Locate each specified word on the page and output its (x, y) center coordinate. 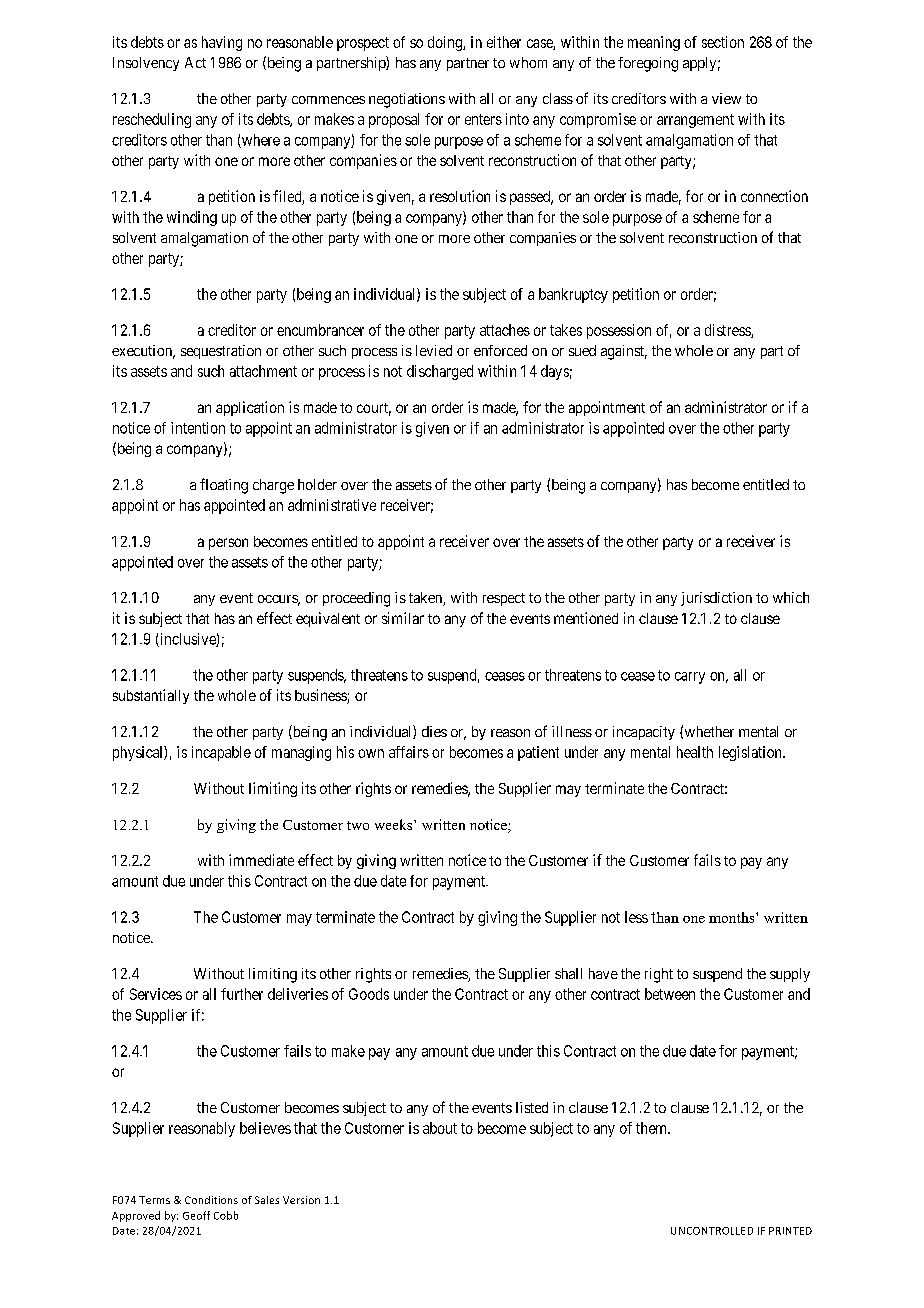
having (222, 43)
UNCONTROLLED (712, 1231)
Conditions (211, 1200)
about (440, 1128)
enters (483, 119)
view (726, 98)
